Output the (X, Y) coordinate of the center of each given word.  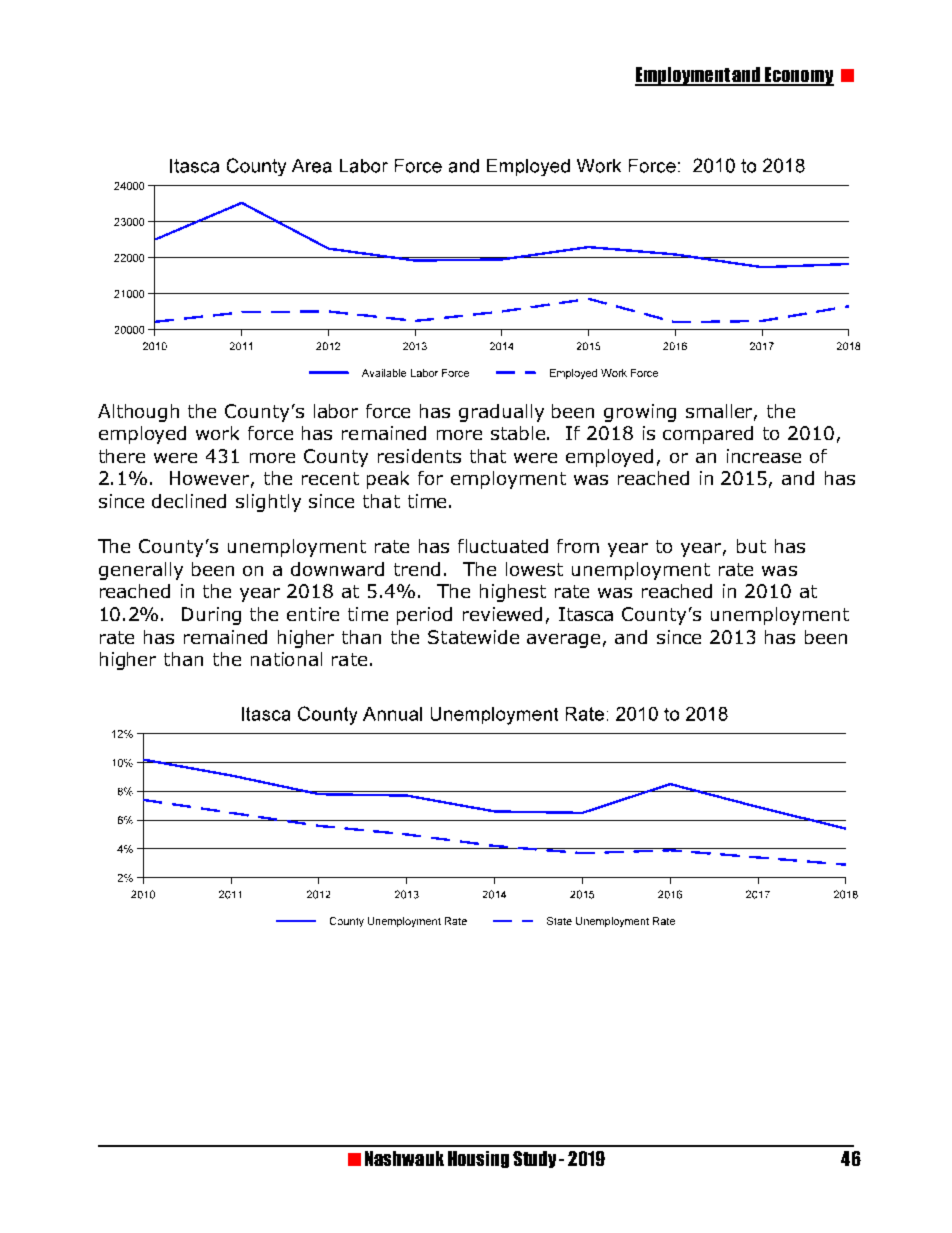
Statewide (473, 637)
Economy (798, 76)
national (286, 659)
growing (640, 413)
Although (138, 413)
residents (419, 456)
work (217, 433)
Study (534, 1159)
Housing (478, 1159)
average (563, 641)
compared (708, 435)
